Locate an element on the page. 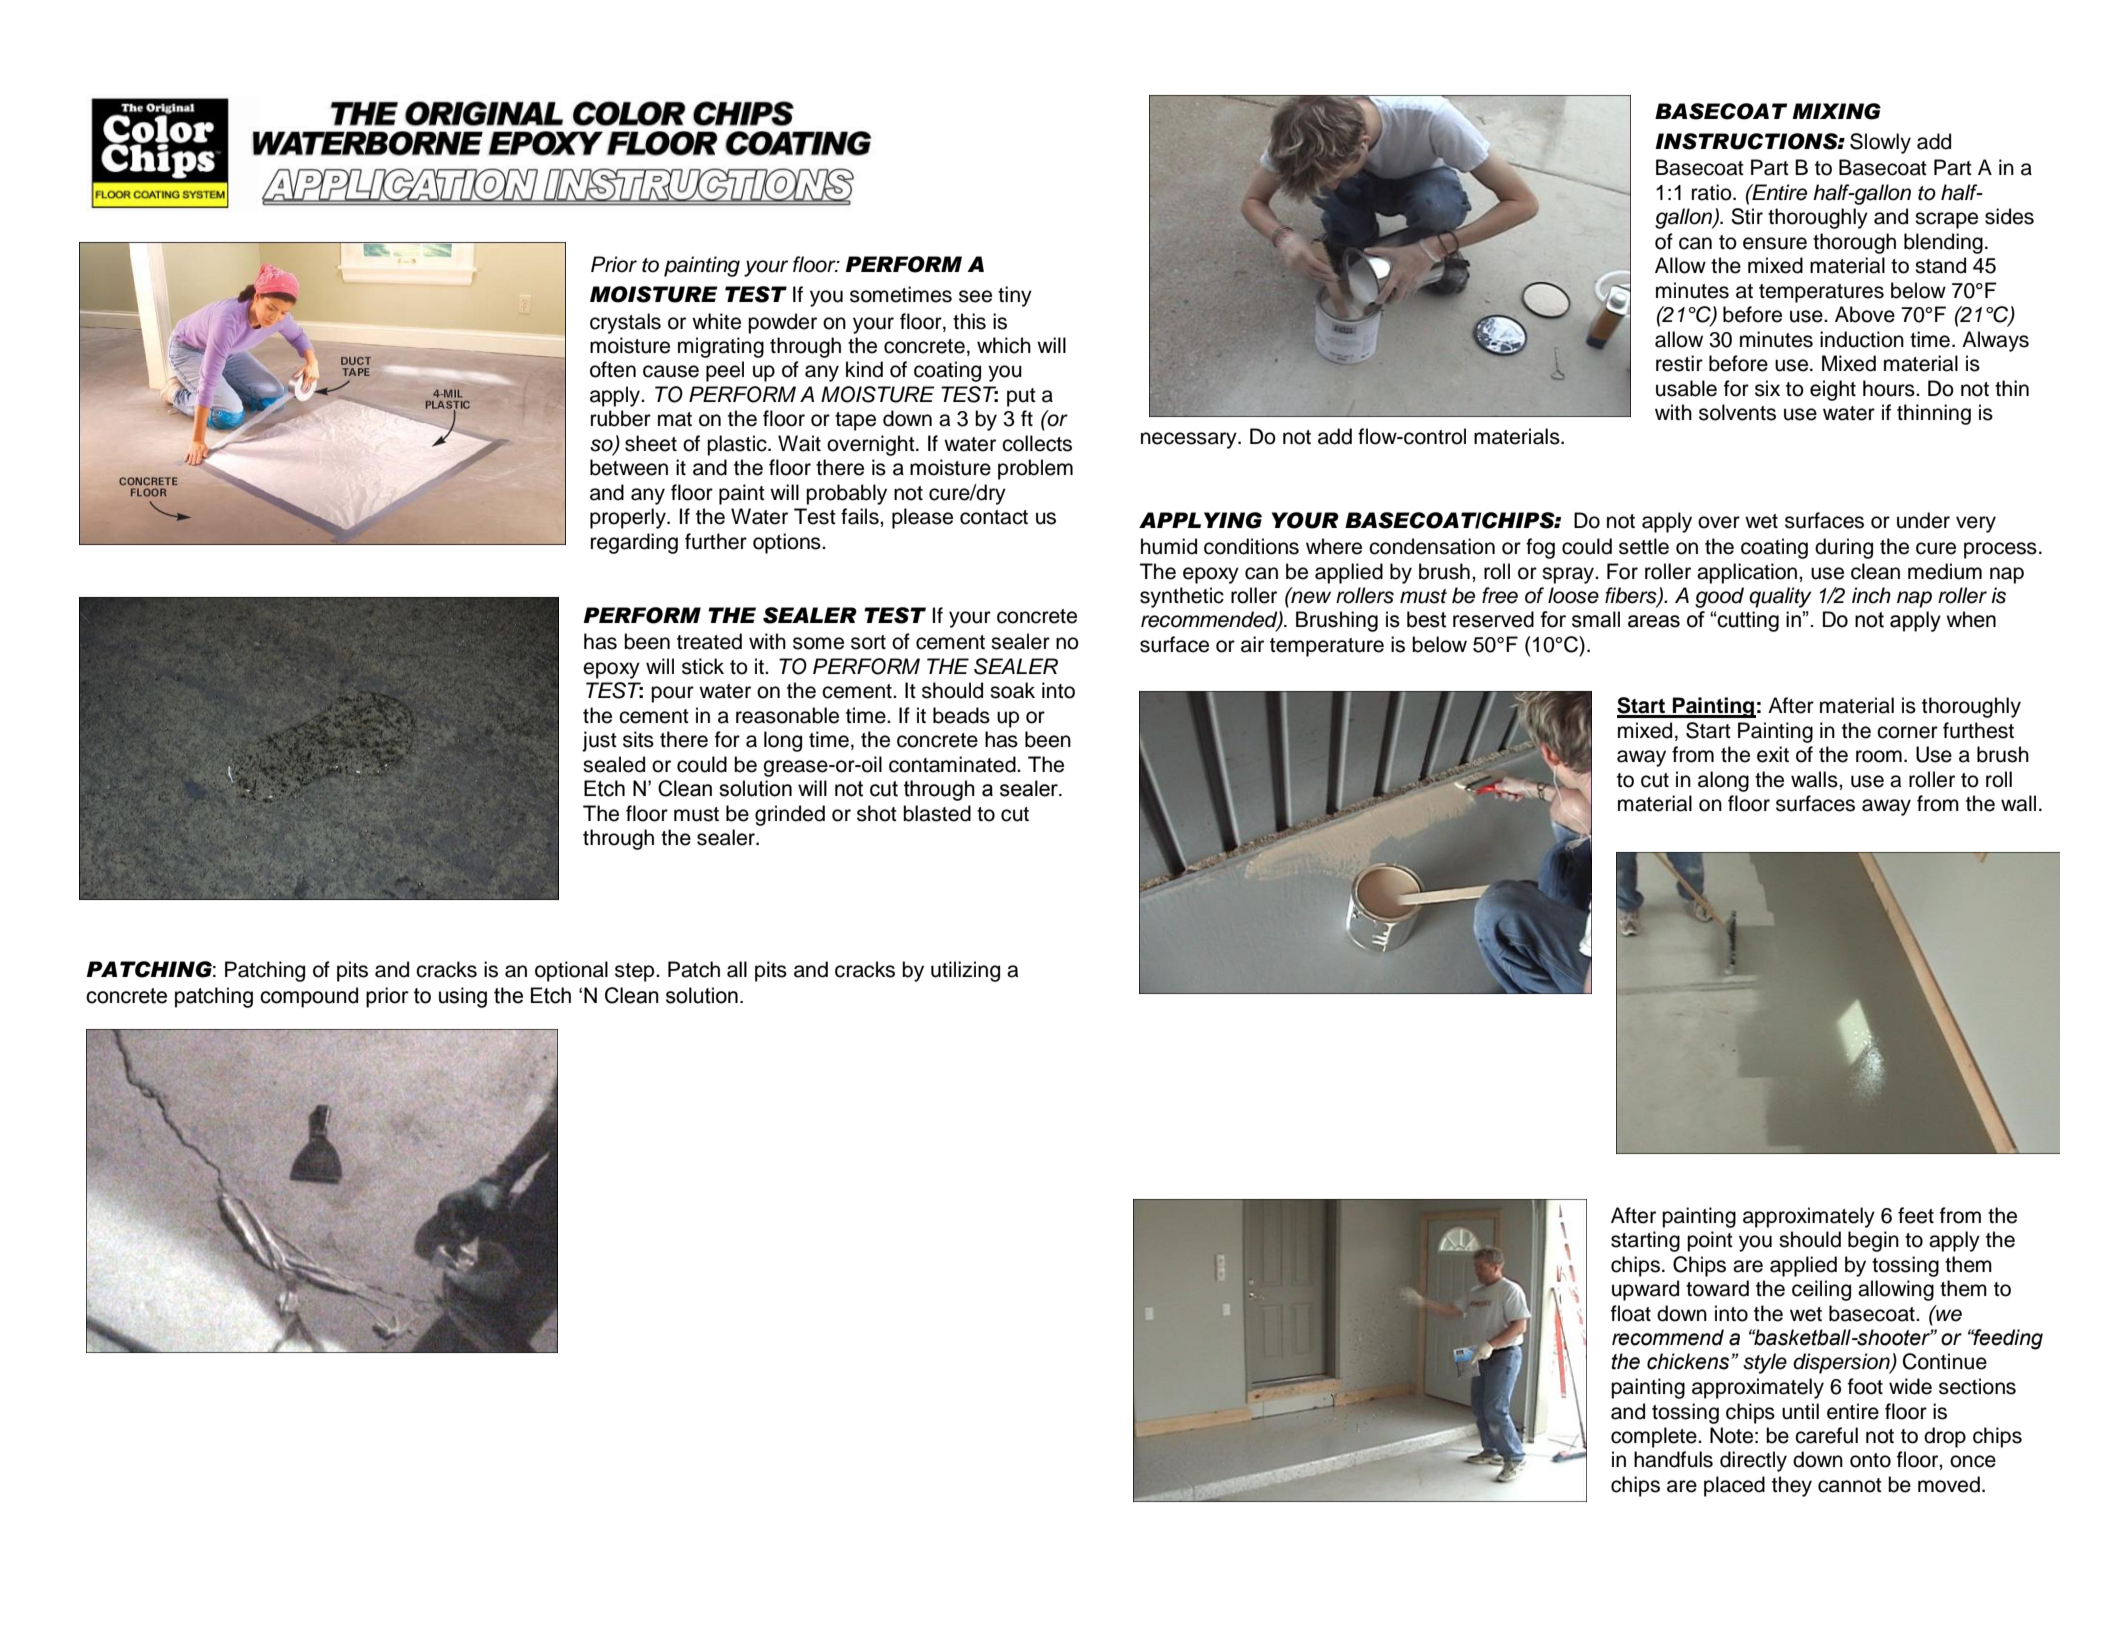  exit is located at coordinates (1773, 754).
